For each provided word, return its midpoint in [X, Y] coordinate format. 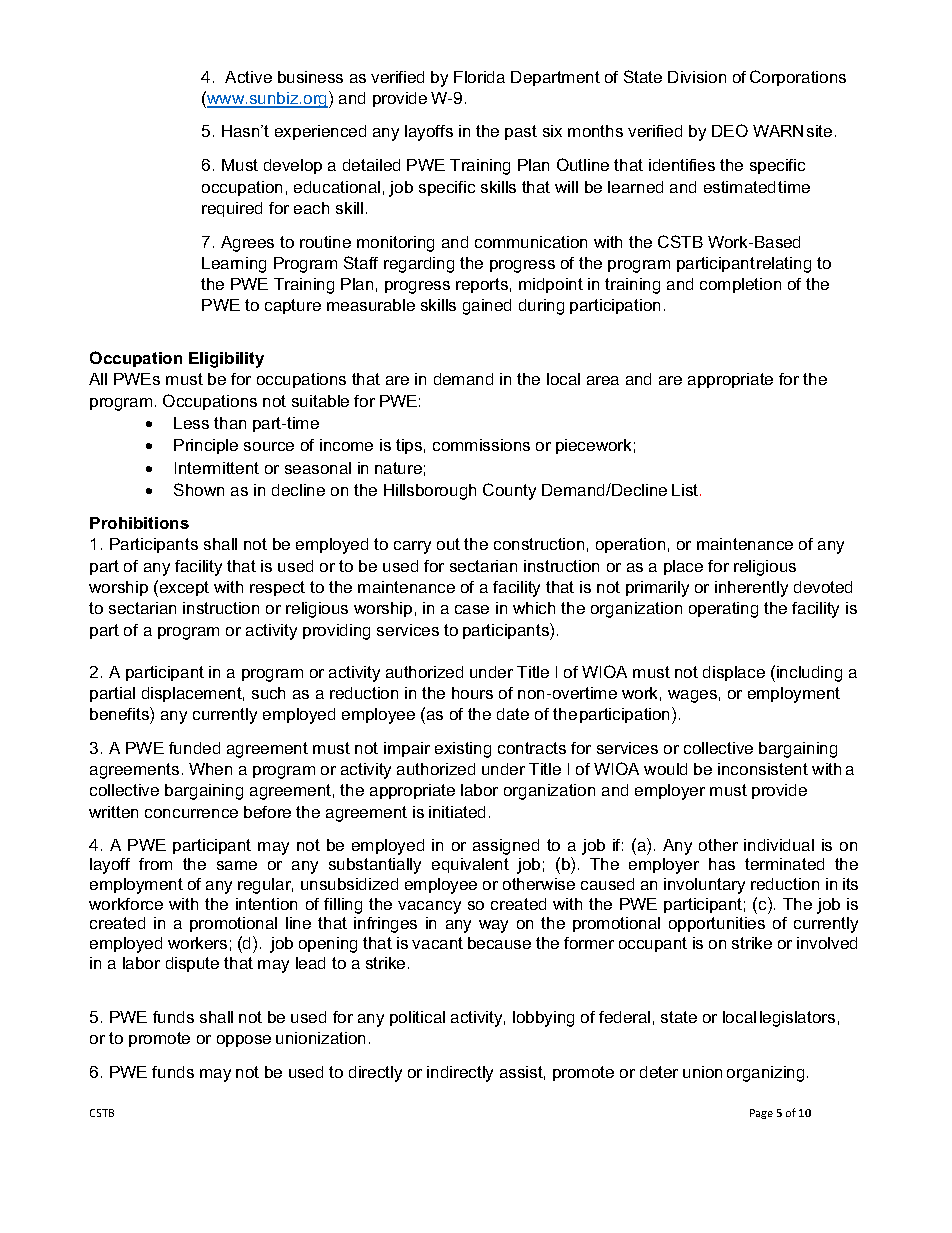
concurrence [191, 813]
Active [248, 77]
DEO [730, 130]
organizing [765, 1074]
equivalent [470, 865]
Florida [479, 77]
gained [487, 307]
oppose [244, 1041]
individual [779, 845]
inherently [751, 589]
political [417, 1018]
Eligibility [226, 360]
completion [740, 285]
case [472, 609]
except [183, 588]
